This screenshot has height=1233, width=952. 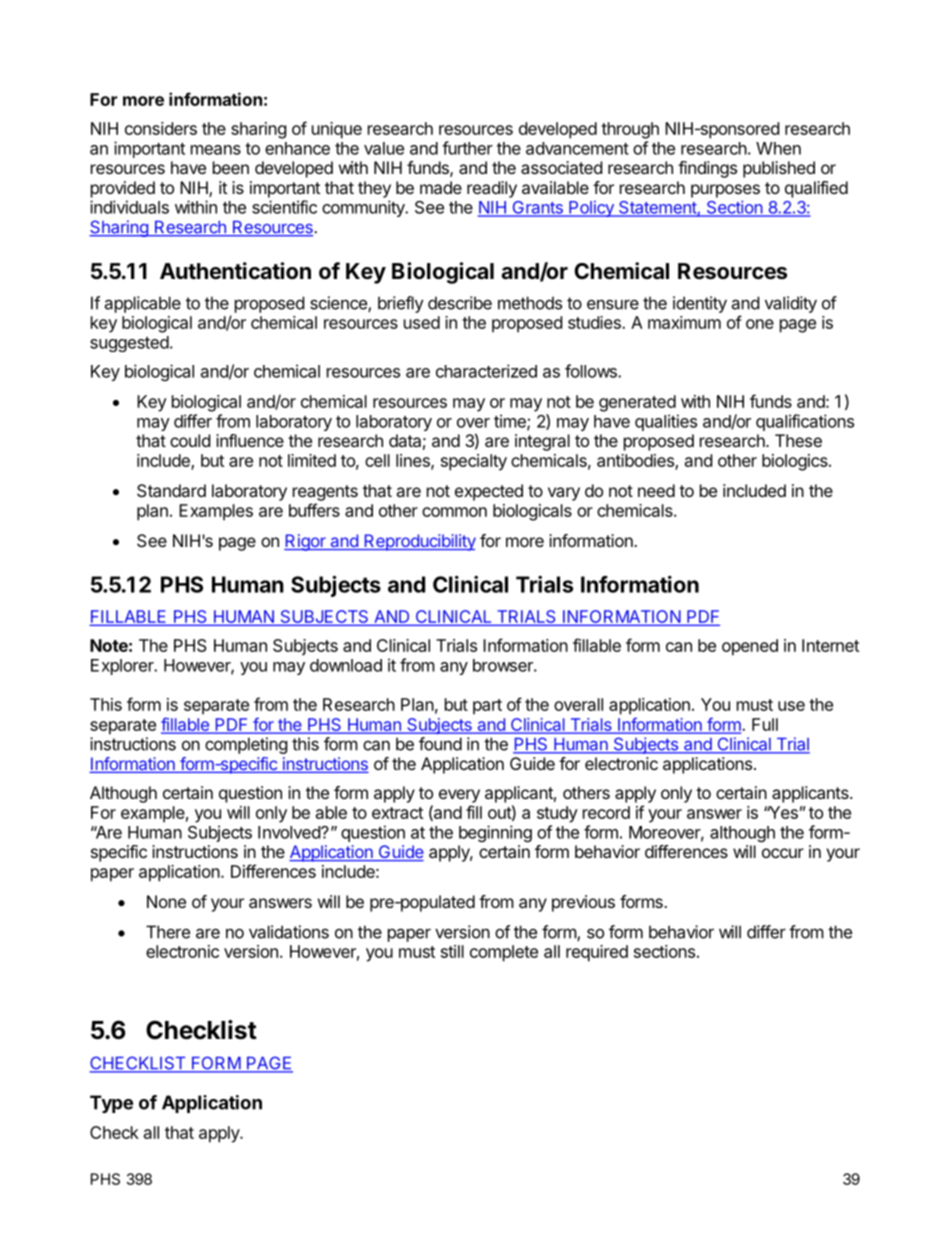 I want to click on Explorer, so click(x=123, y=667).
